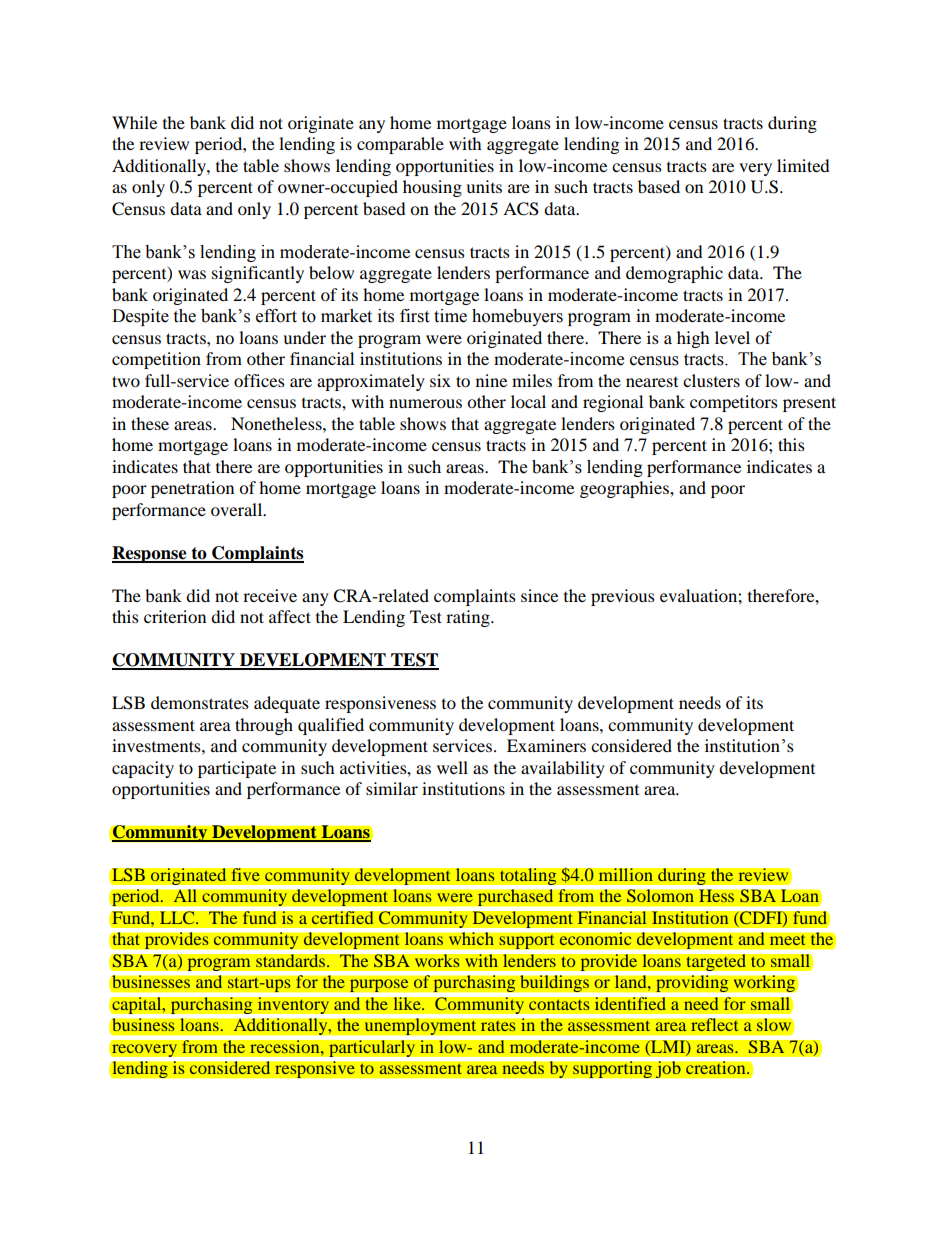  I want to click on rating, so click(469, 618).
